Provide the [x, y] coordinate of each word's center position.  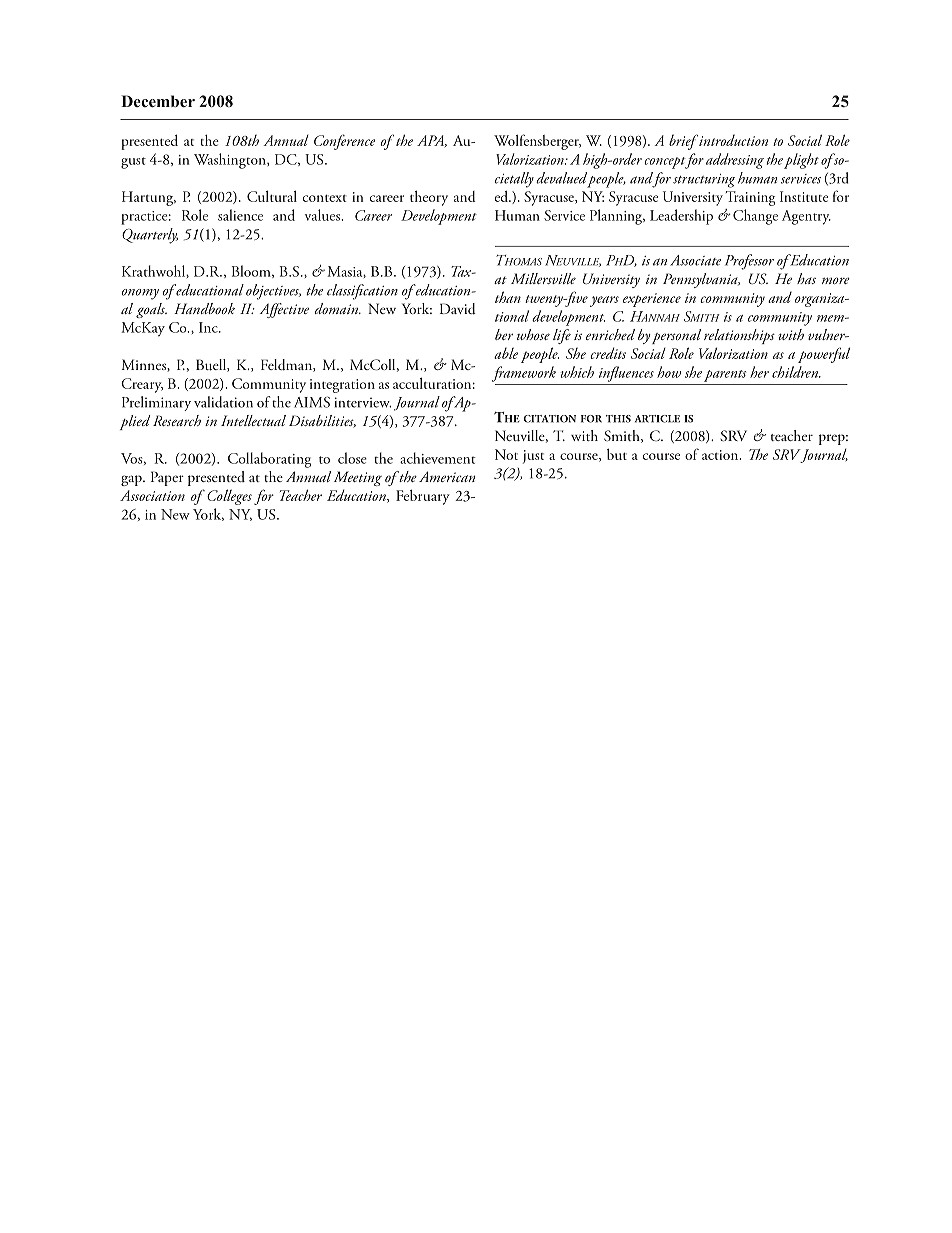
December [158, 101]
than [508, 297]
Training [750, 198]
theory [429, 198]
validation [223, 402]
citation [549, 419]
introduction [732, 140]
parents [725, 376]
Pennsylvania [701, 280]
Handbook [204, 308]
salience [240, 215]
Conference [344, 142]
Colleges [229, 497]
